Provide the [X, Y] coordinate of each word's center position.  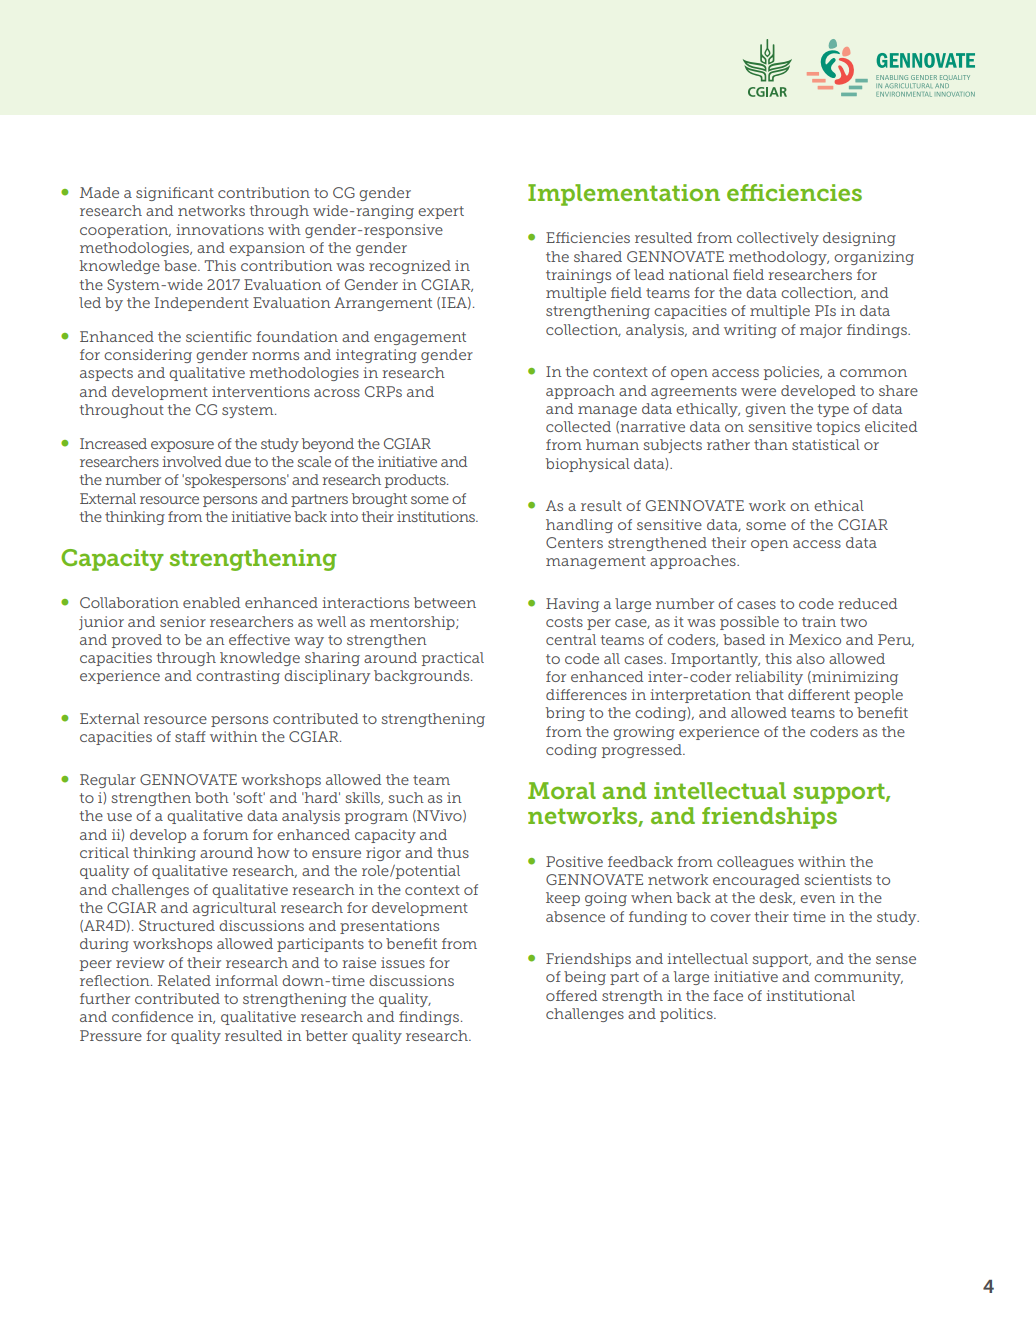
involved [192, 461]
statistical [826, 444]
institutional [810, 995]
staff [190, 736]
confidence [152, 1016]
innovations [220, 229]
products [416, 481]
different [819, 694]
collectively [778, 239]
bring [565, 714]
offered [571, 995]
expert [441, 212]
